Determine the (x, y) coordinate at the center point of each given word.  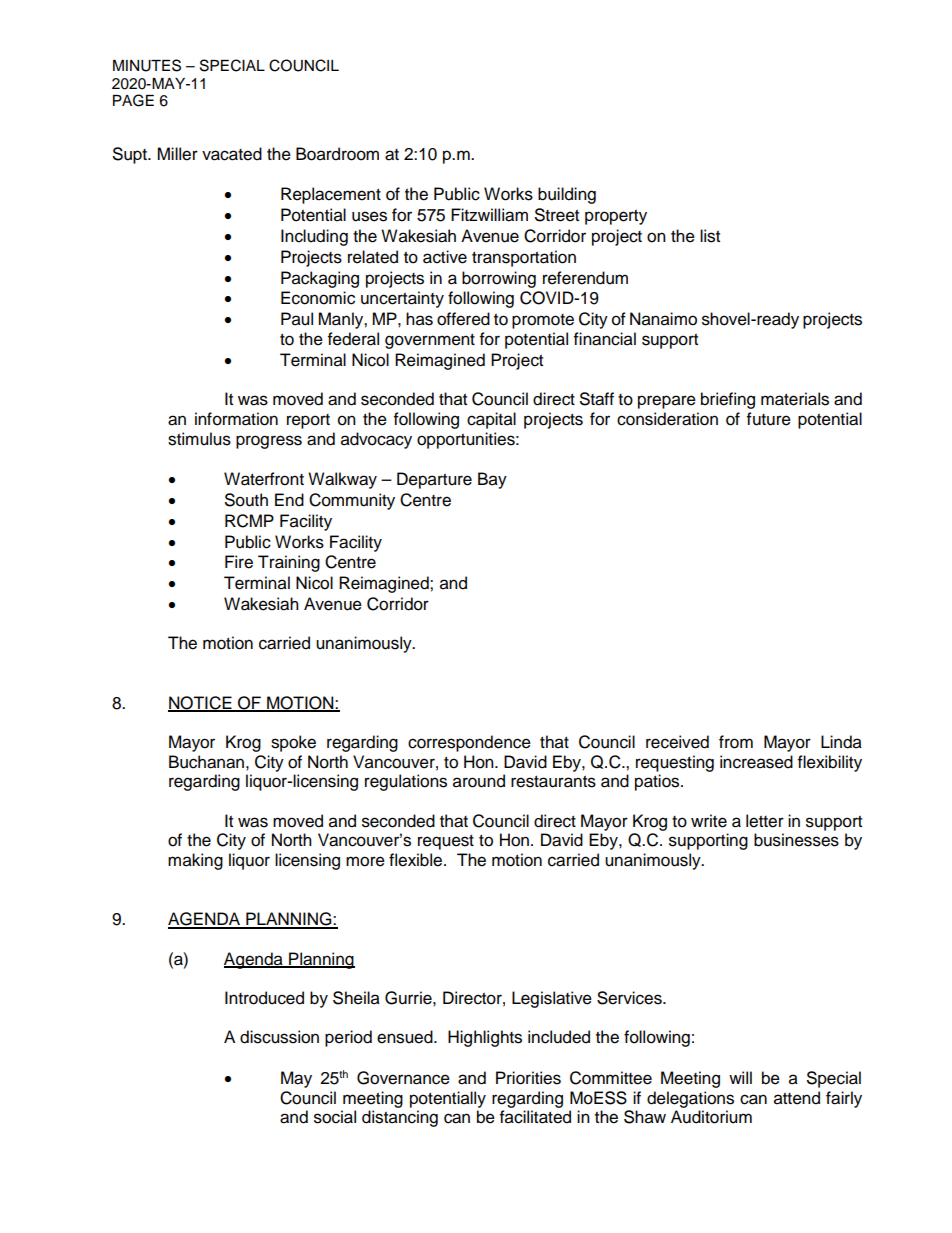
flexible (417, 860)
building (567, 195)
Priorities (528, 1078)
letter (765, 821)
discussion (279, 1037)
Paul (297, 319)
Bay (492, 480)
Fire (239, 562)
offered (463, 319)
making (195, 861)
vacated (232, 154)
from (736, 742)
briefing (728, 400)
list (710, 236)
